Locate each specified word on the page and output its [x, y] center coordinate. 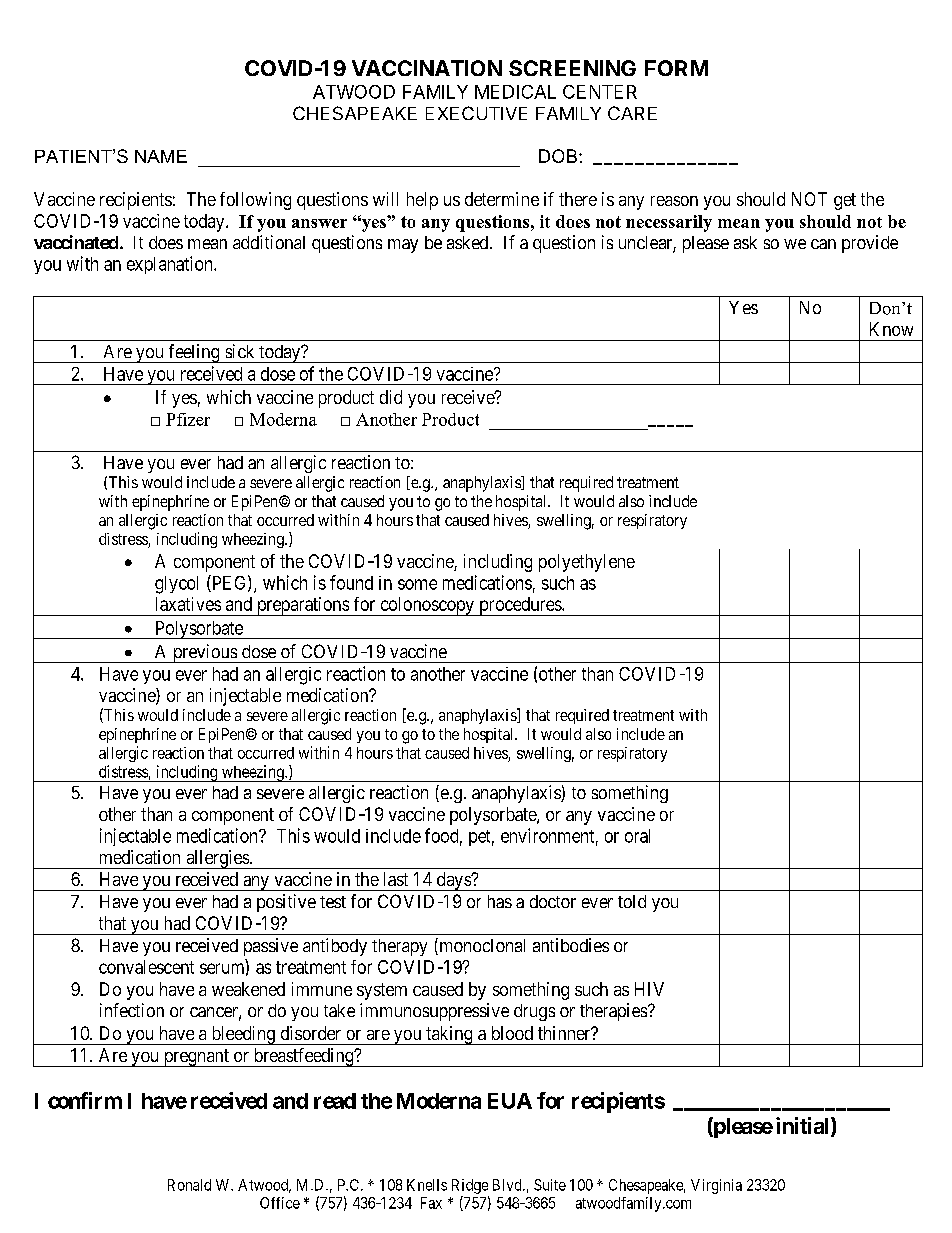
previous [204, 653]
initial [804, 1126]
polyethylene [587, 563]
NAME [161, 156]
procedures [520, 606]
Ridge [470, 1186]
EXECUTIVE [476, 113]
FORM [676, 68]
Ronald [189, 1185]
